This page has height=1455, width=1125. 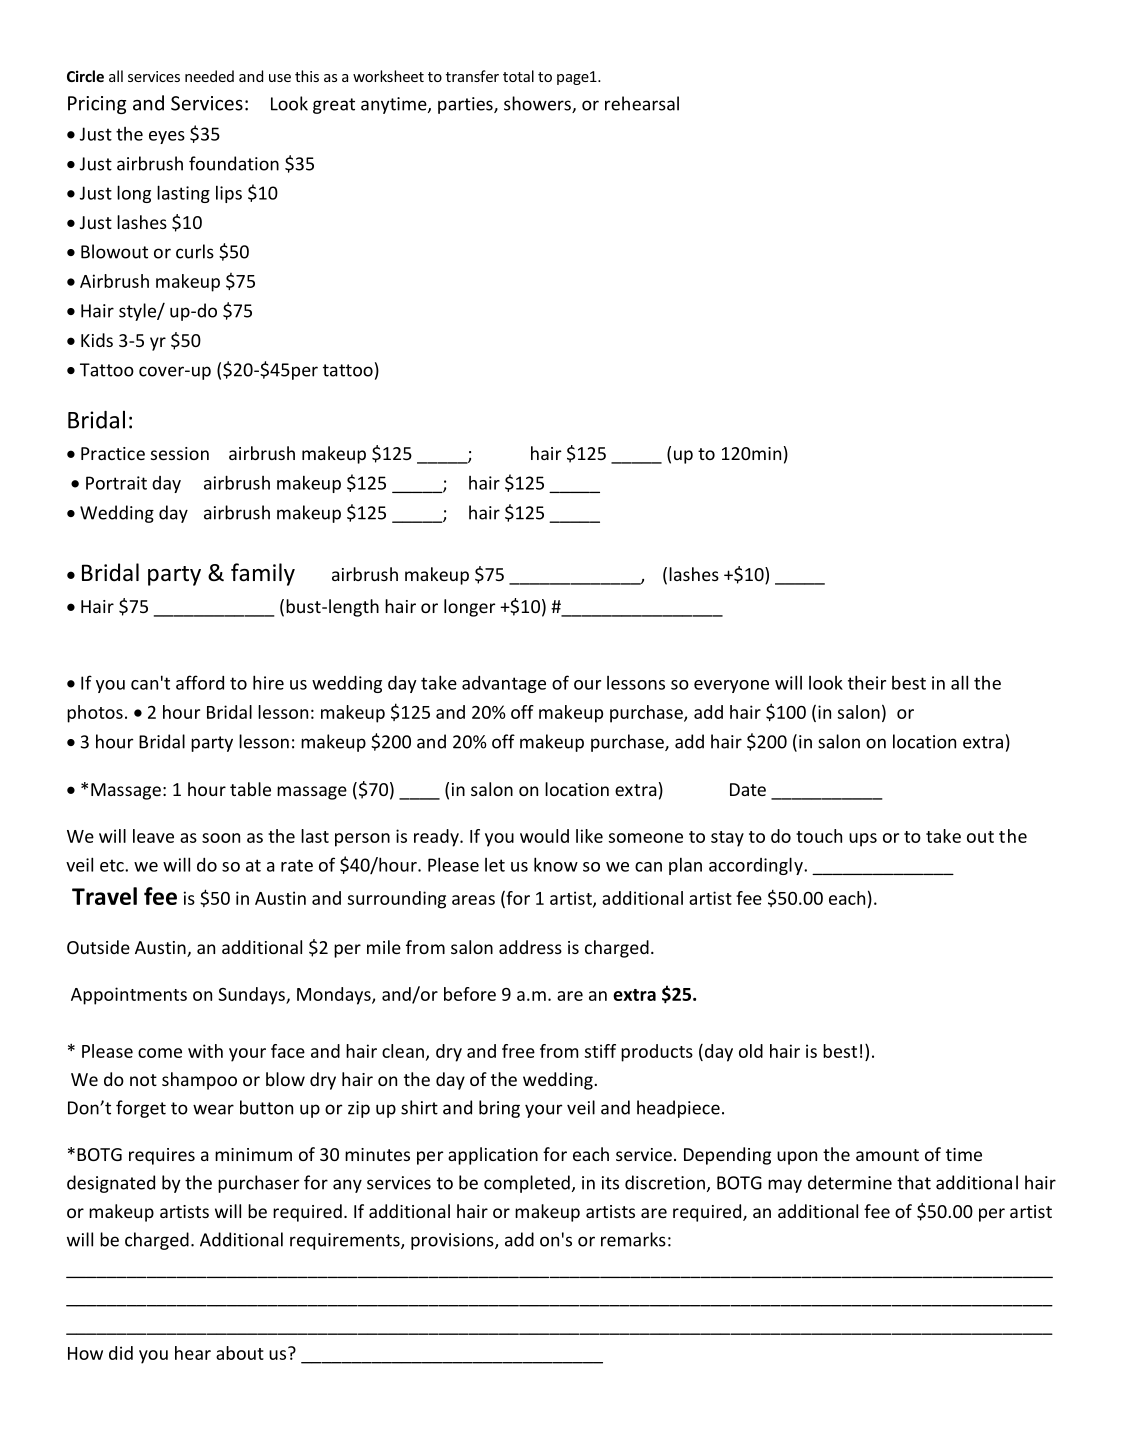 What do you see at coordinates (167, 137) in the page?
I see `eyes` at bounding box center [167, 137].
